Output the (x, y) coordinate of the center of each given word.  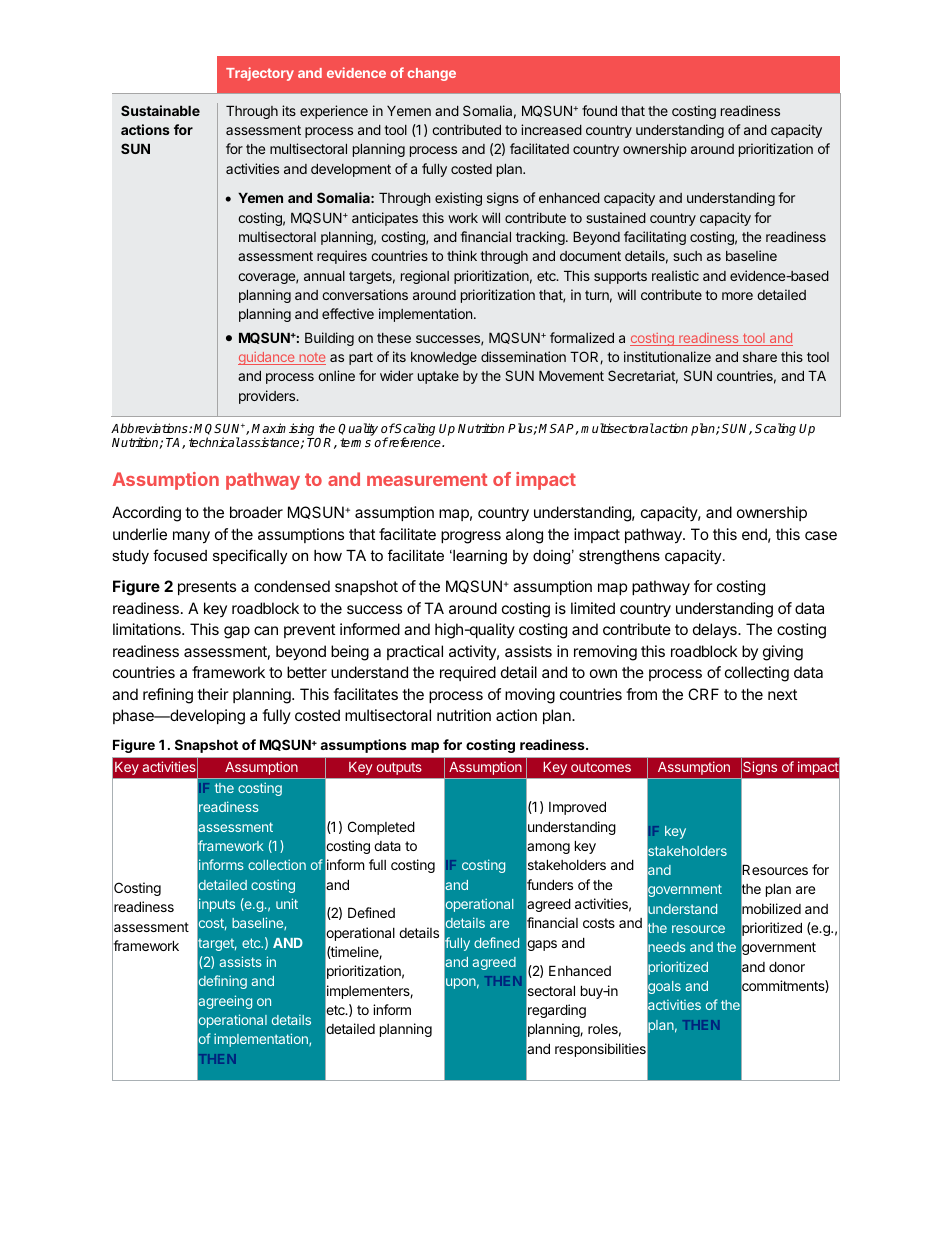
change (432, 74)
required (468, 673)
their (213, 694)
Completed (381, 828)
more (737, 296)
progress (471, 537)
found (599, 110)
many (191, 537)
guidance (267, 358)
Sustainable (160, 110)
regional (425, 277)
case (821, 535)
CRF (703, 694)
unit (287, 903)
